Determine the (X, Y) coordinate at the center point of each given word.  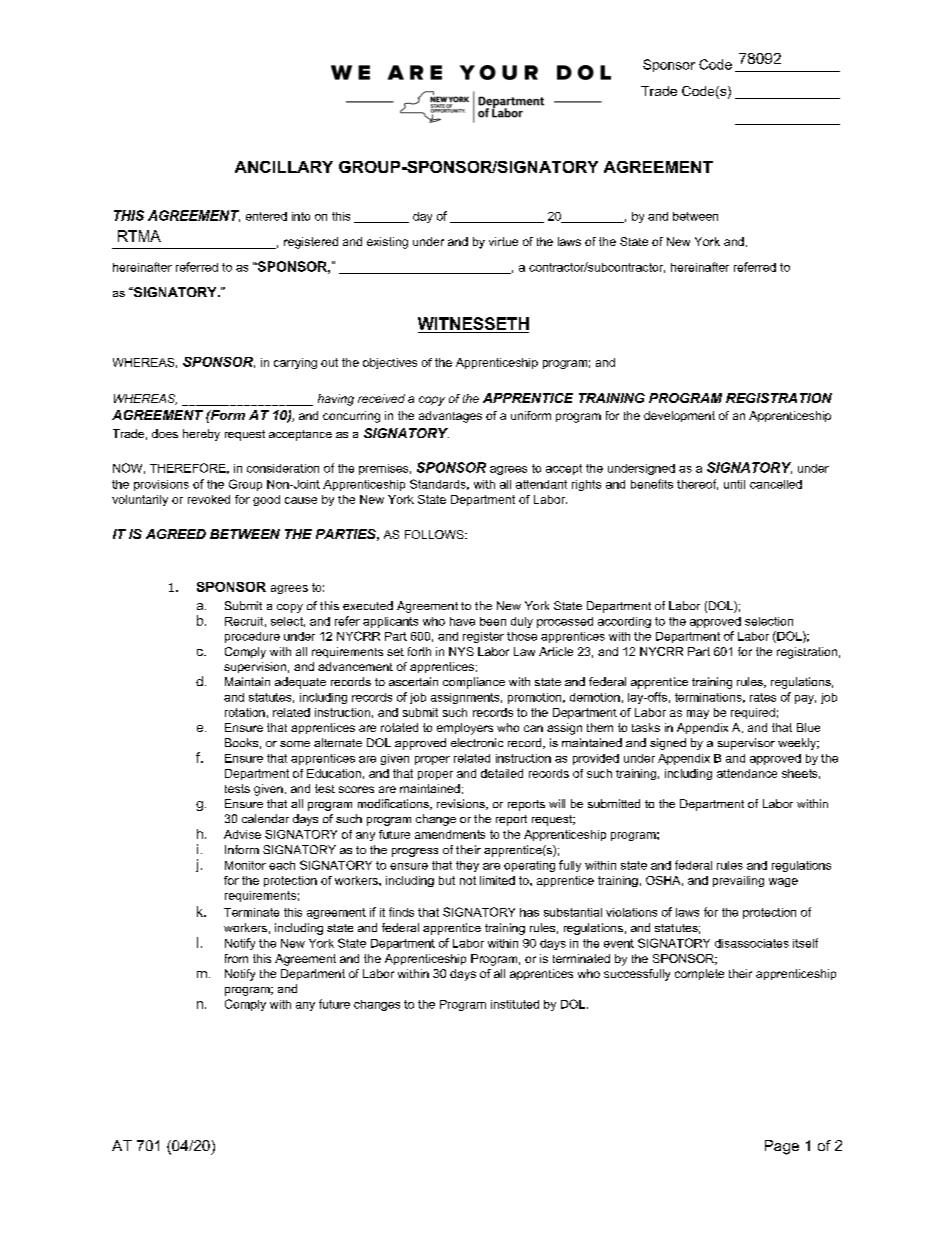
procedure (252, 637)
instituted (515, 1004)
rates (763, 697)
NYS (461, 651)
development (679, 416)
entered (266, 216)
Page (782, 1147)
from (236, 958)
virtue (503, 241)
